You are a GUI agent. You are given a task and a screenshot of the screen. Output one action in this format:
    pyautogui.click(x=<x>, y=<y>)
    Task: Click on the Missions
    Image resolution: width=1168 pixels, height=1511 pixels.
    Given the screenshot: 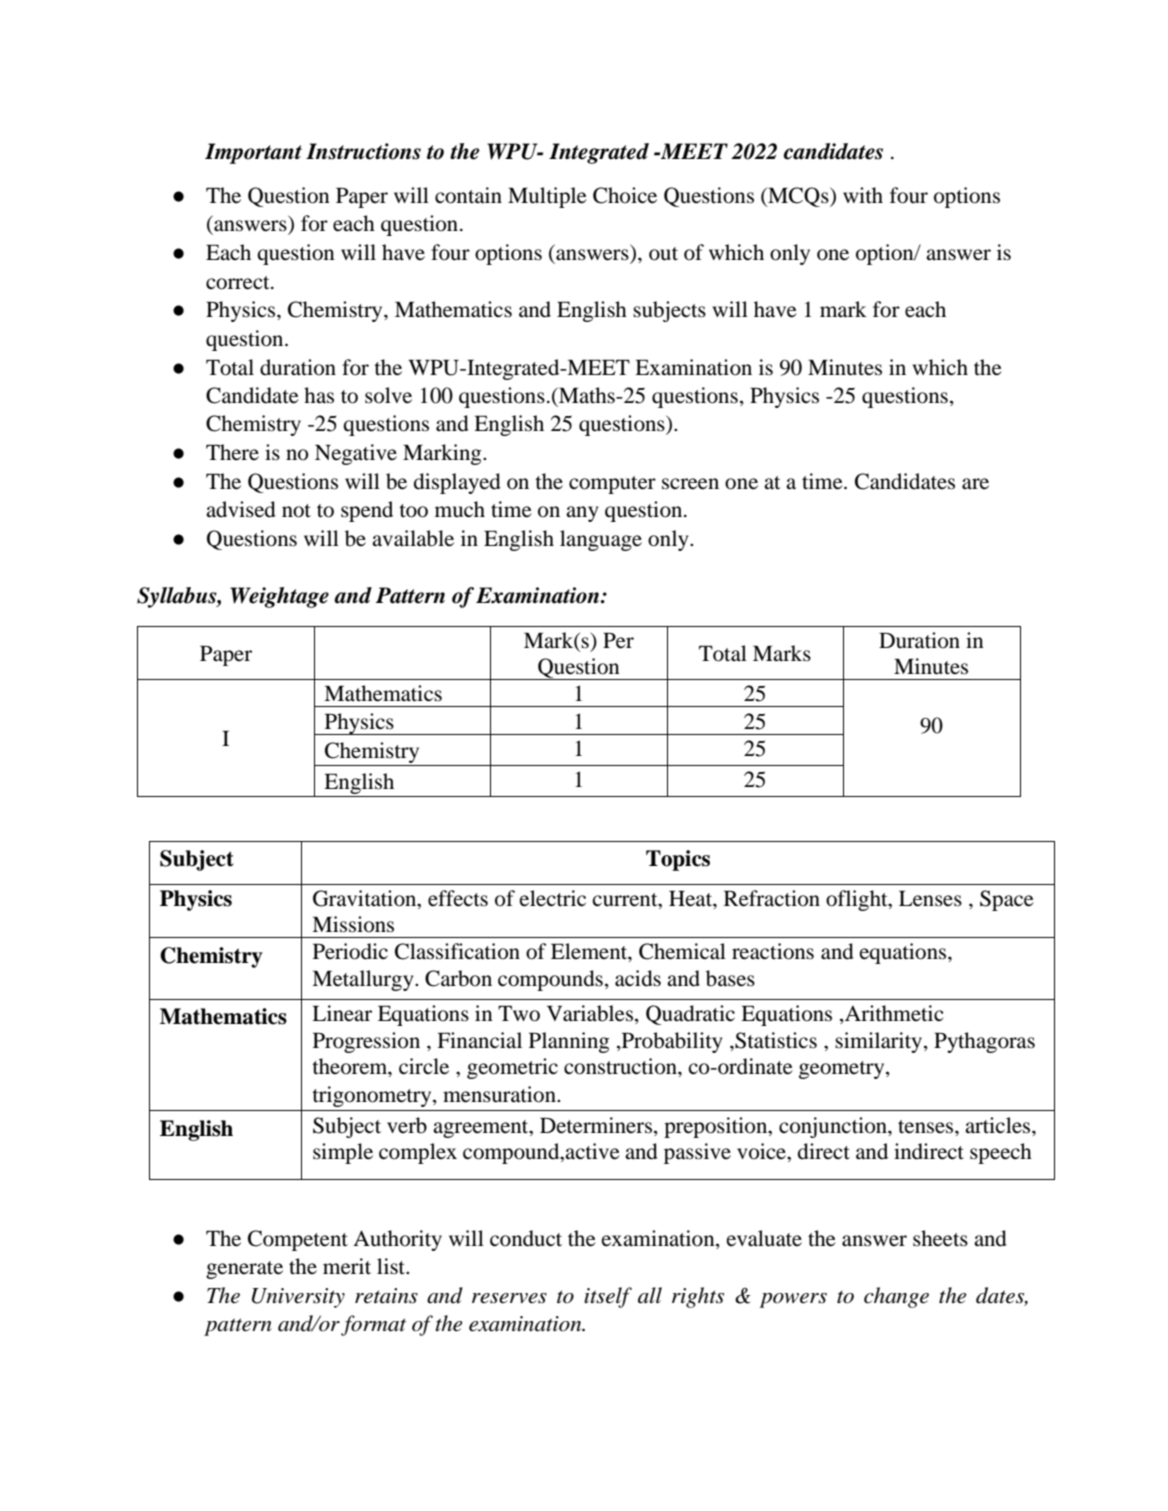 What is the action you would take?
    pyautogui.click(x=353, y=924)
